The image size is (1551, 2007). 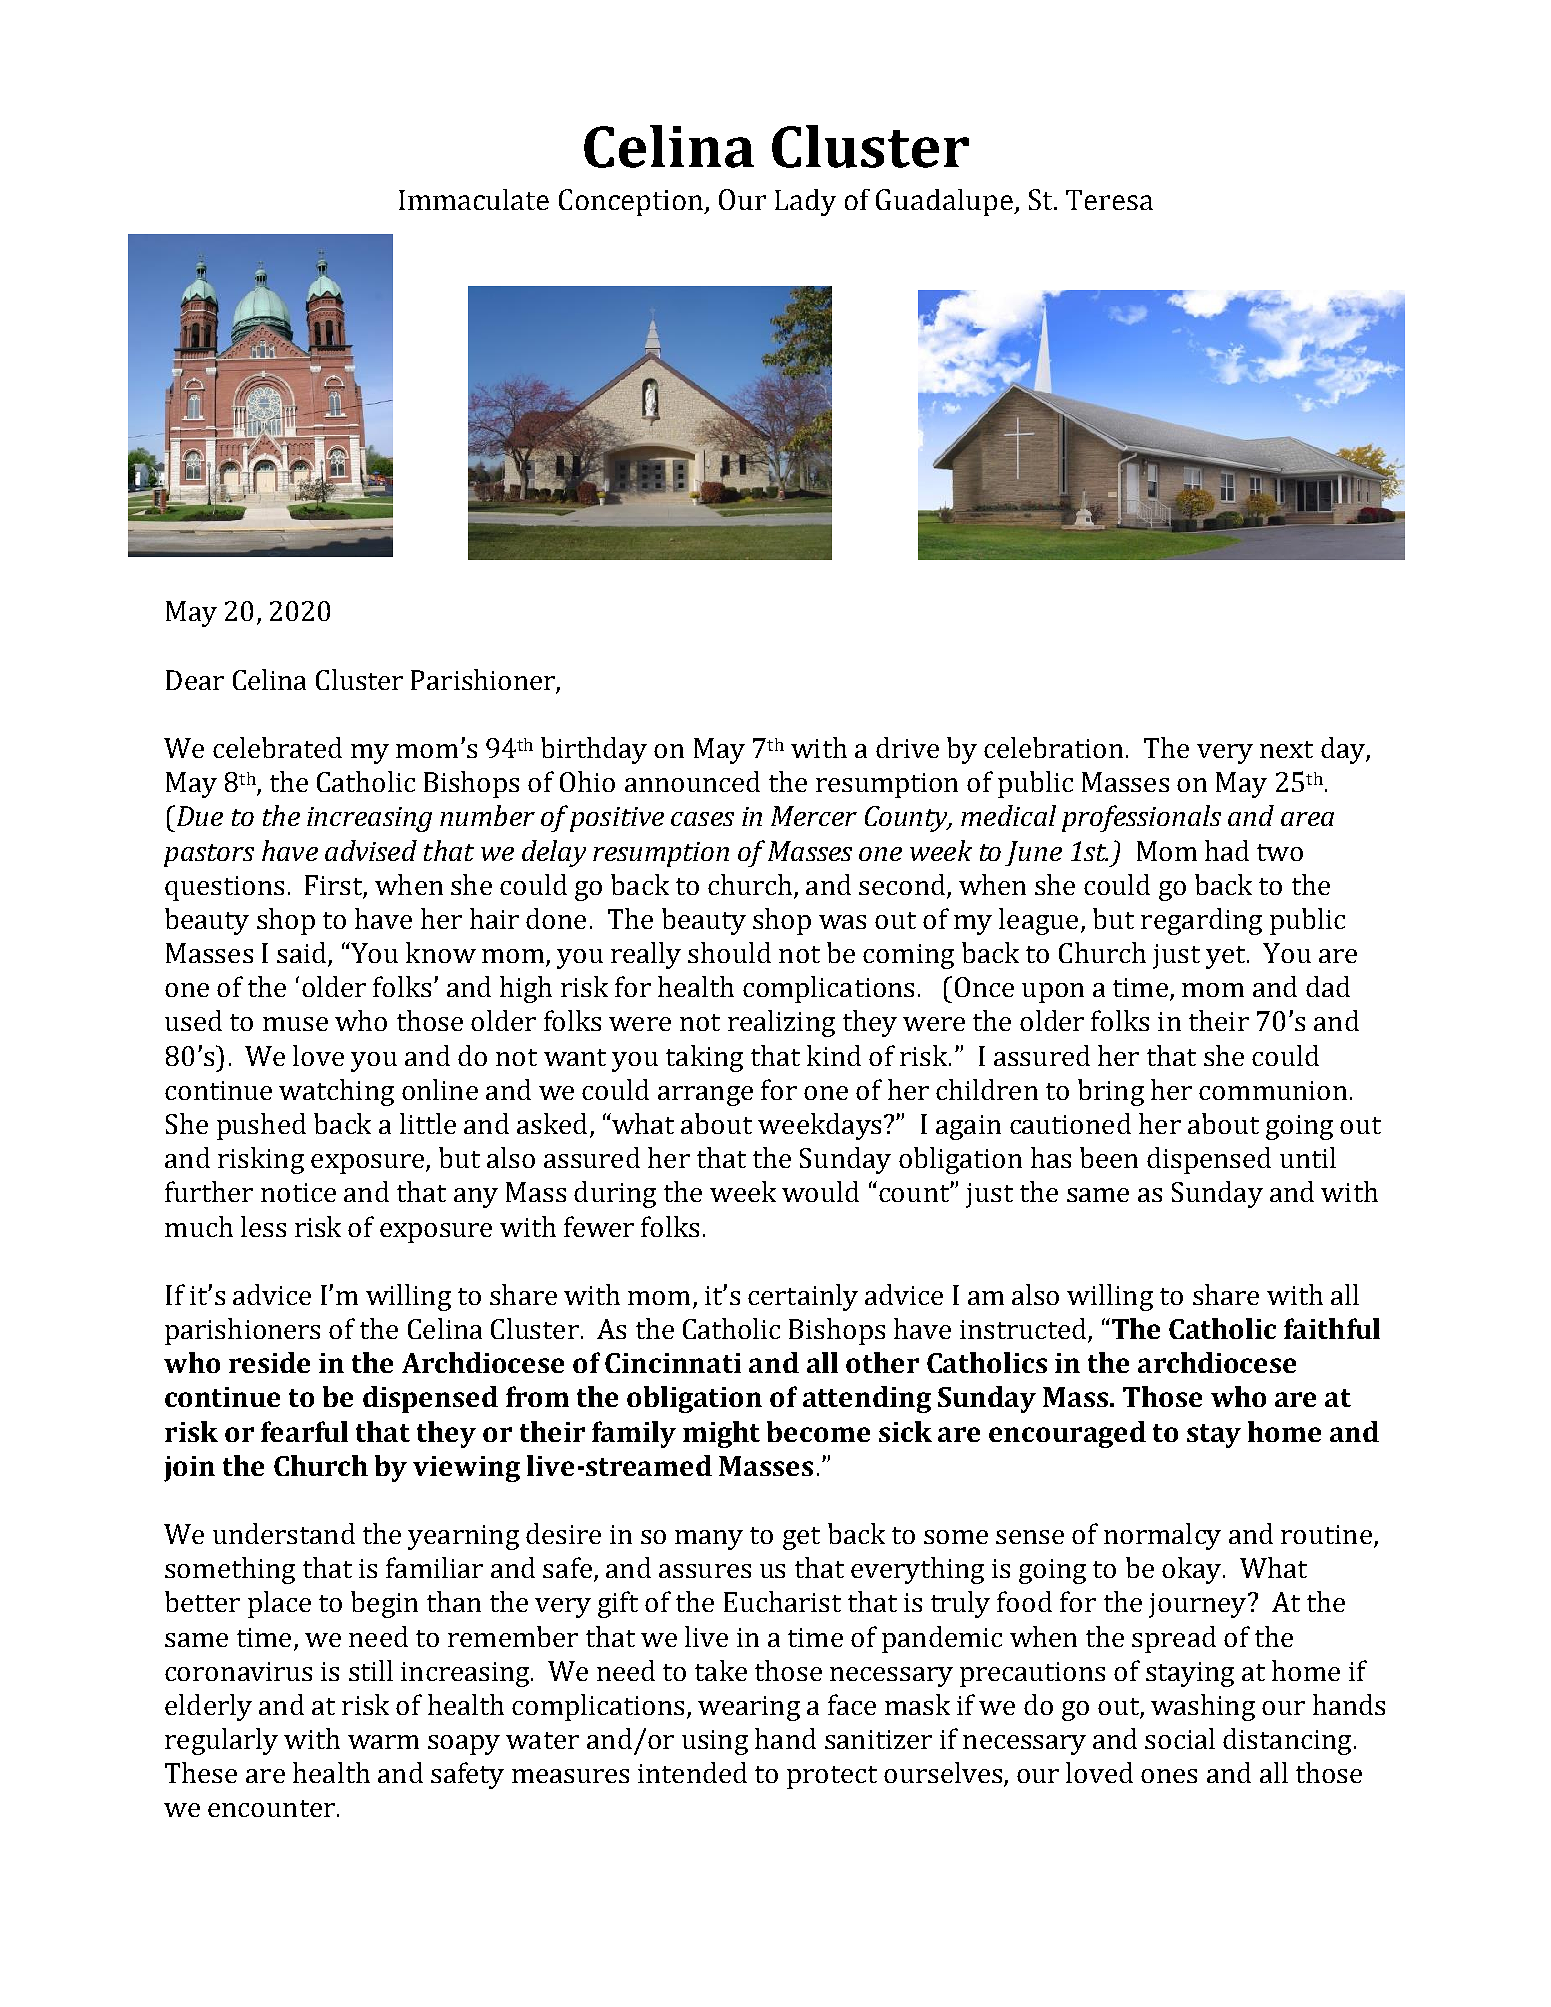 What do you see at coordinates (692, 781) in the image?
I see `announced` at bounding box center [692, 781].
